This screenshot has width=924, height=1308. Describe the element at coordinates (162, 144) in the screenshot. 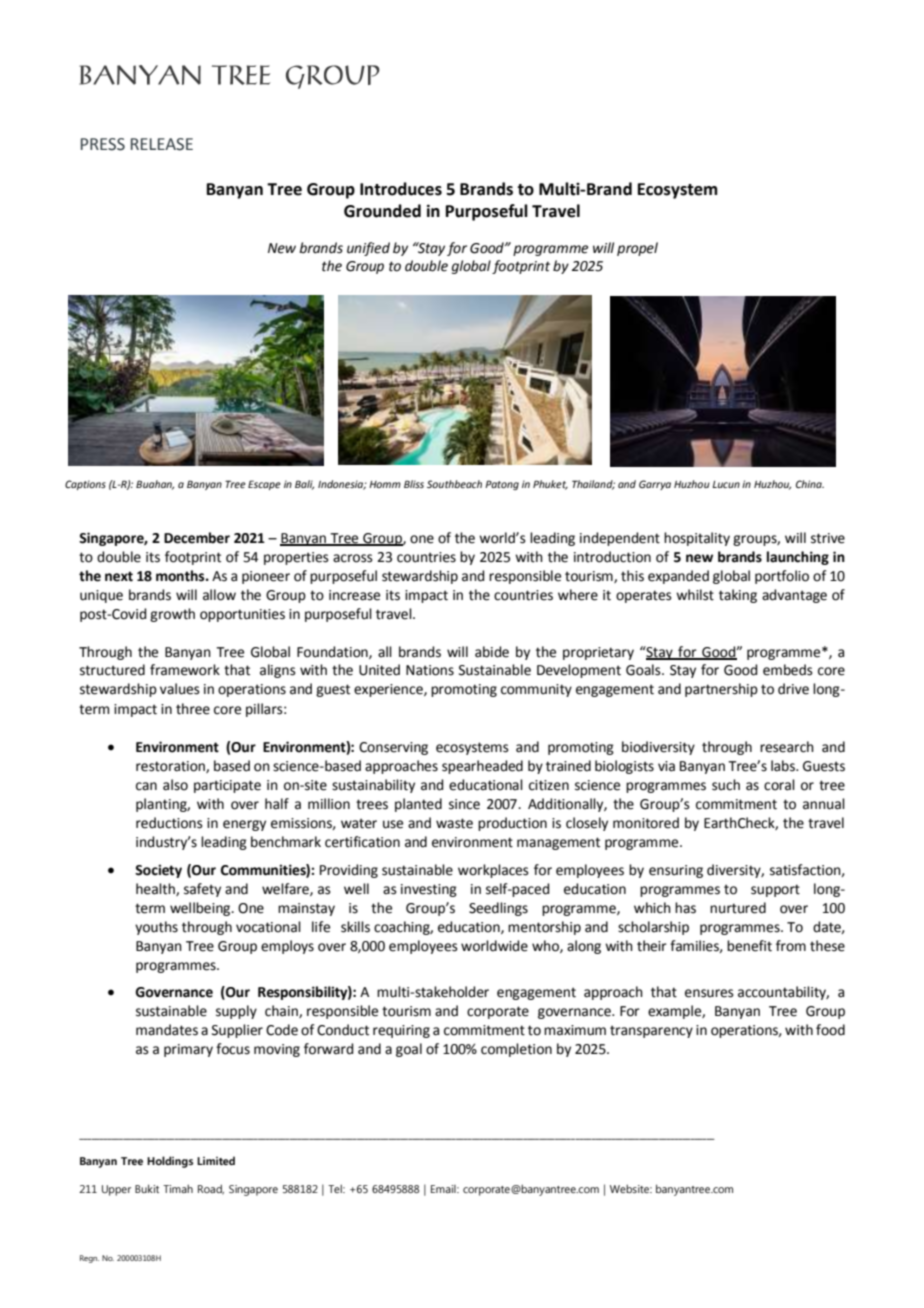

I see `RELEASE` at that location.
